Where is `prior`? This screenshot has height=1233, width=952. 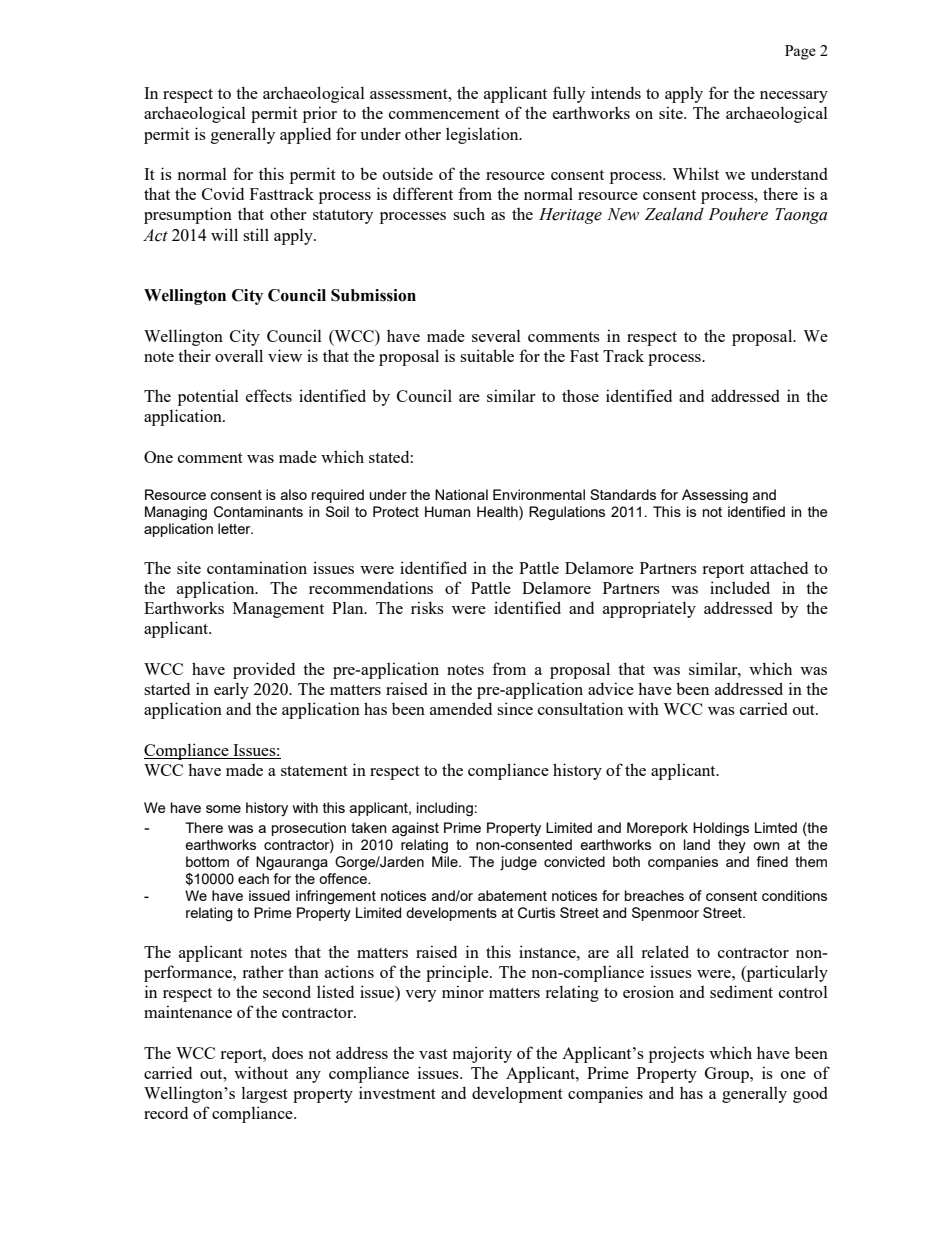 prior is located at coordinates (320, 114).
